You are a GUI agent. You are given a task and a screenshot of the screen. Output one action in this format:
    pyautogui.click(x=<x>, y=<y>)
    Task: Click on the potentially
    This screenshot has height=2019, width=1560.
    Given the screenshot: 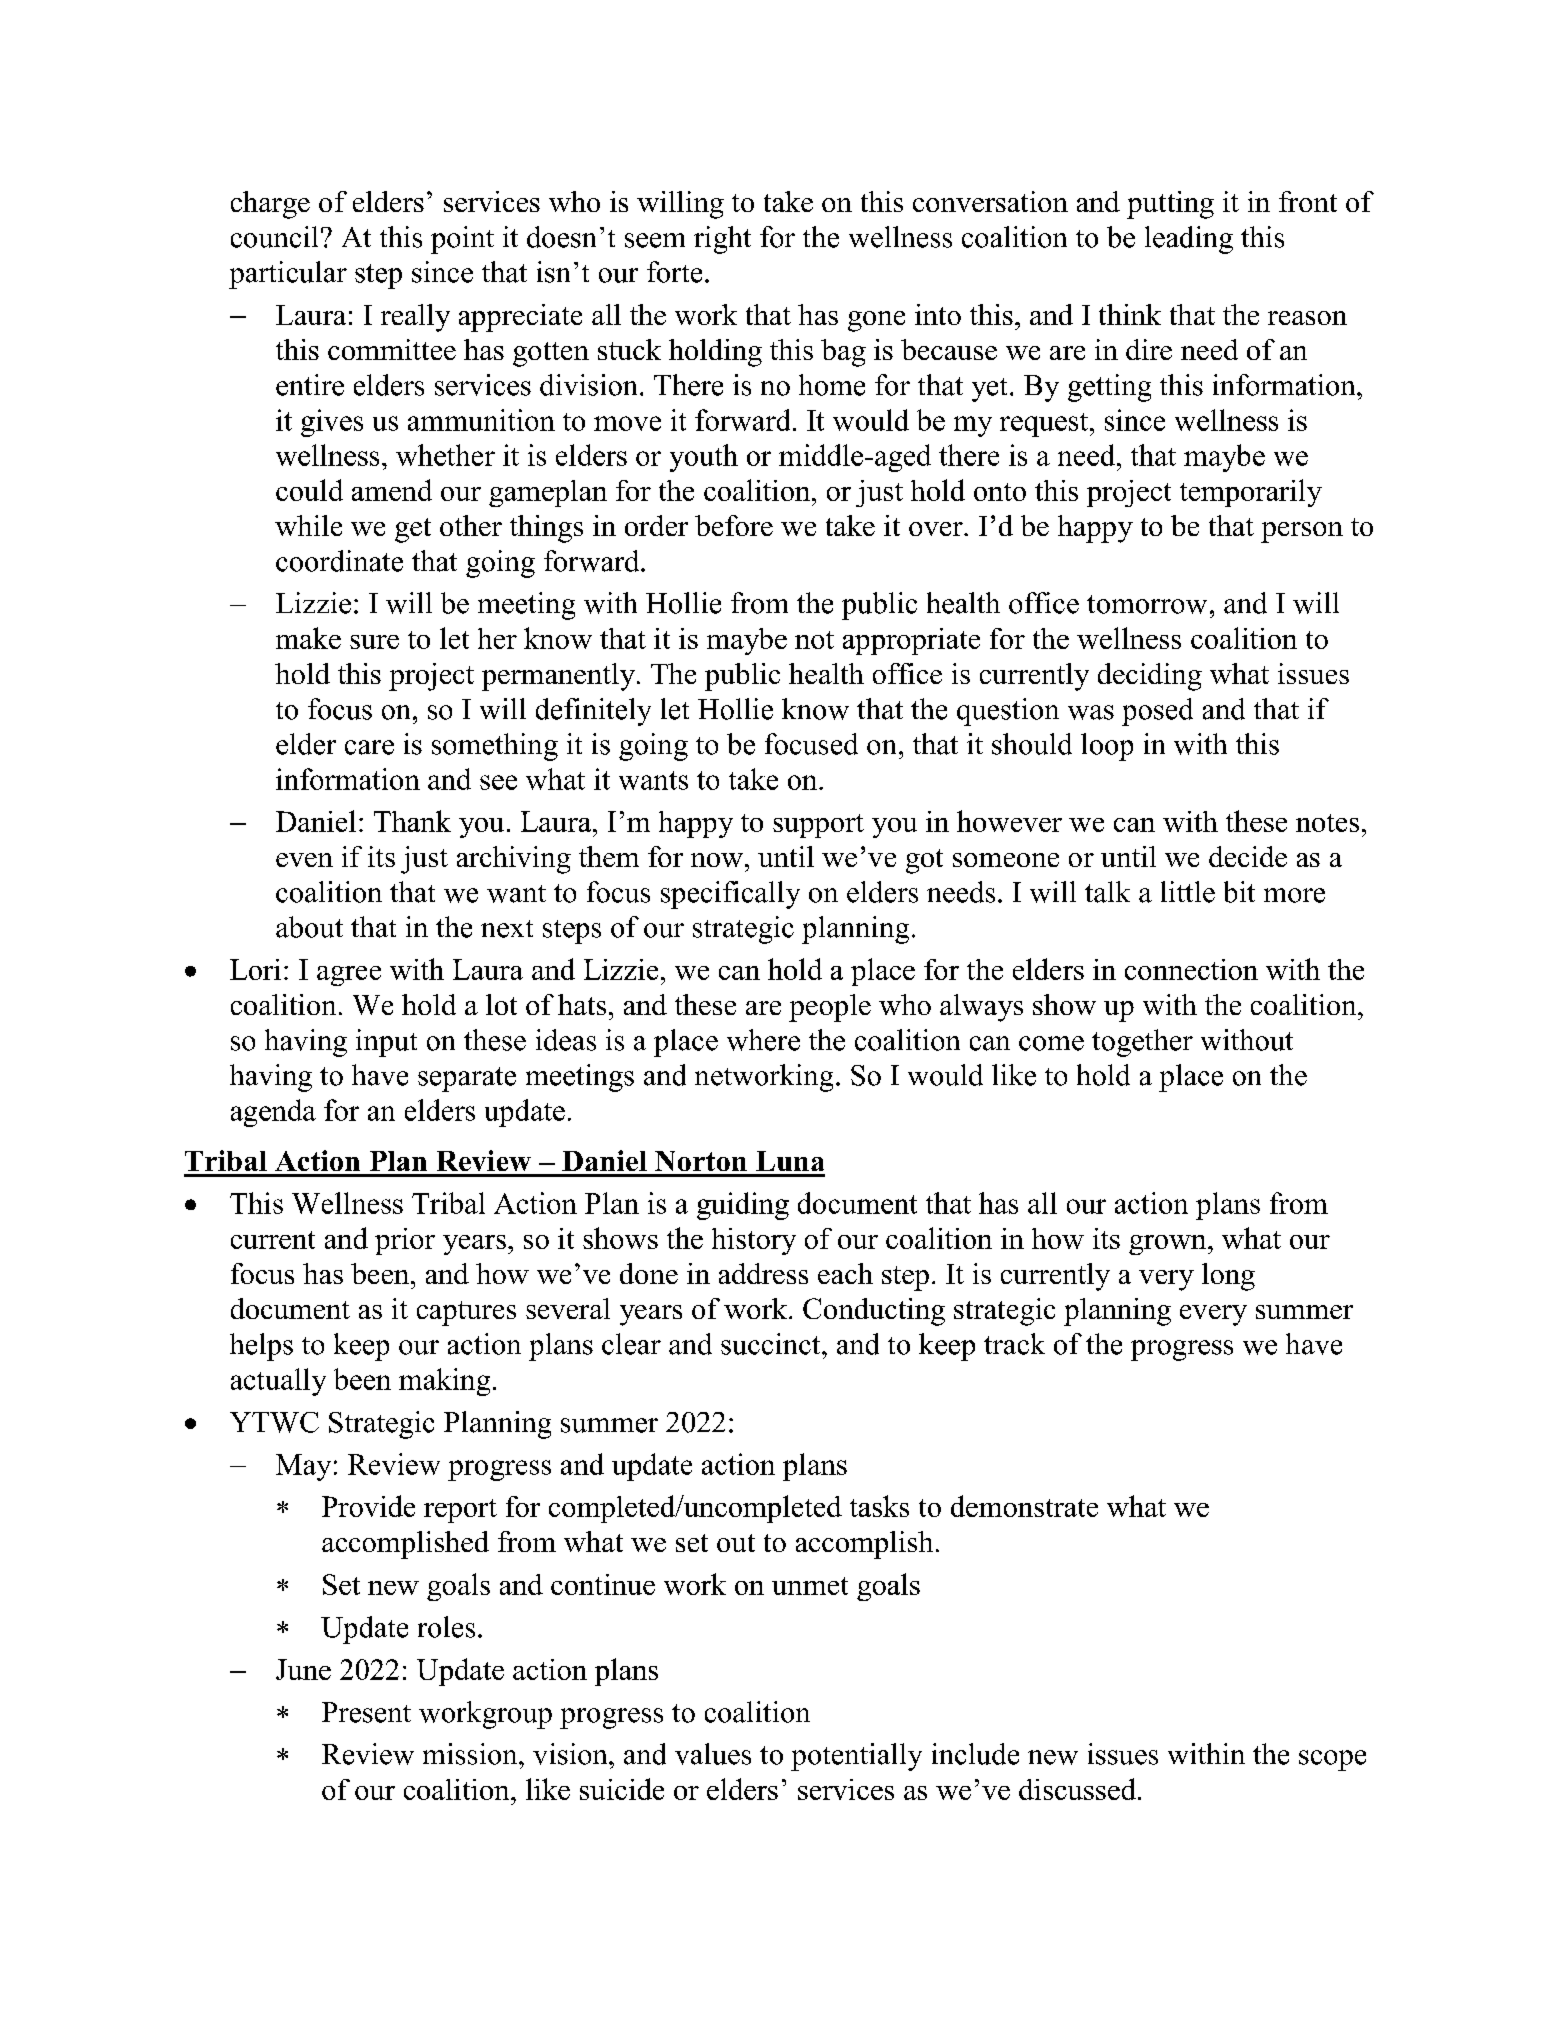 What is the action you would take?
    pyautogui.click(x=856, y=1757)
